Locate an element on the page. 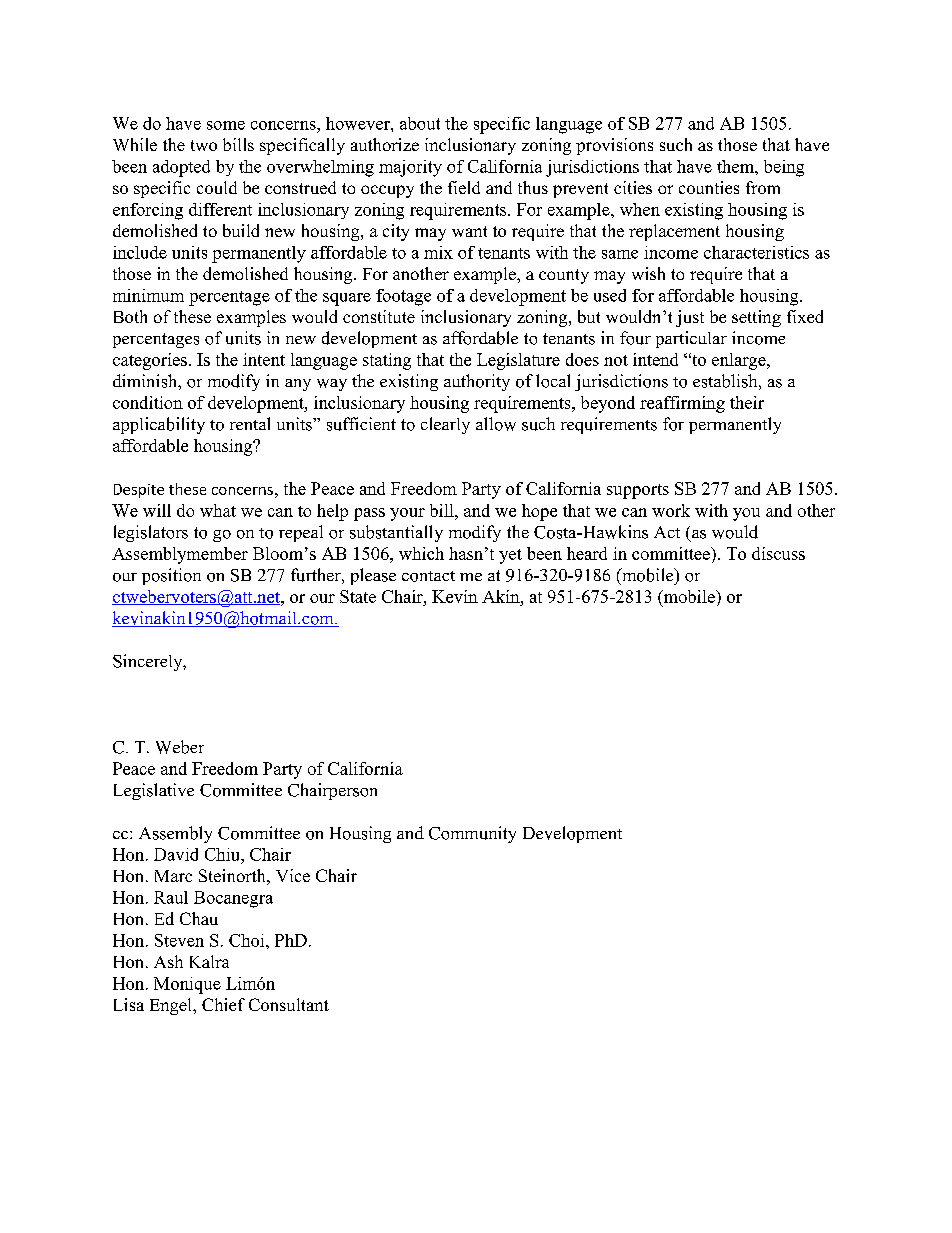 This page has width=952, height=1233. field is located at coordinates (464, 187).
